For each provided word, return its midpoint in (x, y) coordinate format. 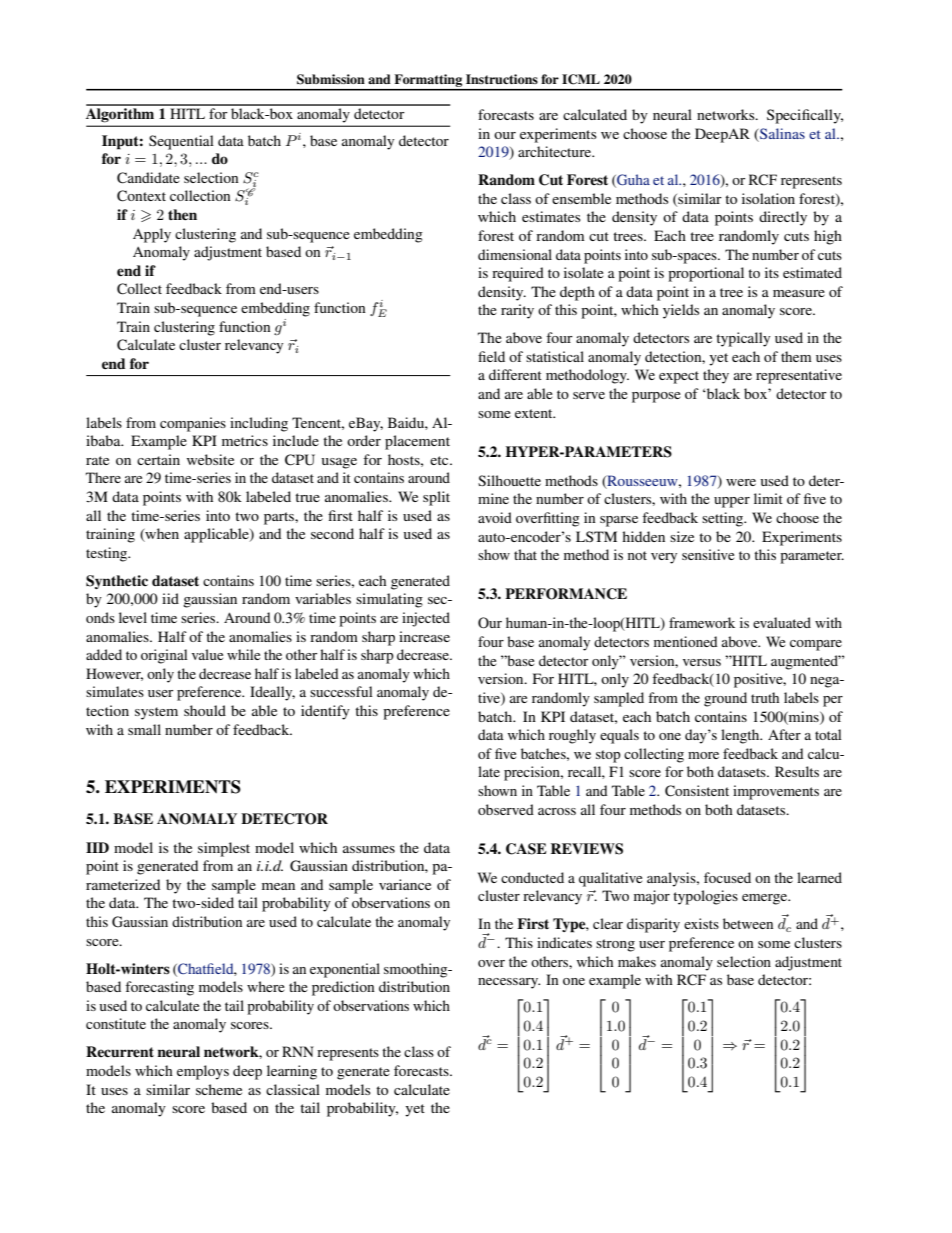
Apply (152, 235)
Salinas (782, 133)
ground (725, 699)
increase (424, 636)
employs (203, 1072)
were (741, 482)
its (772, 272)
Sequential (181, 142)
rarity (517, 311)
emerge (765, 899)
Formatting (428, 82)
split (436, 498)
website (210, 459)
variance (405, 884)
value (207, 654)
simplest (224, 849)
